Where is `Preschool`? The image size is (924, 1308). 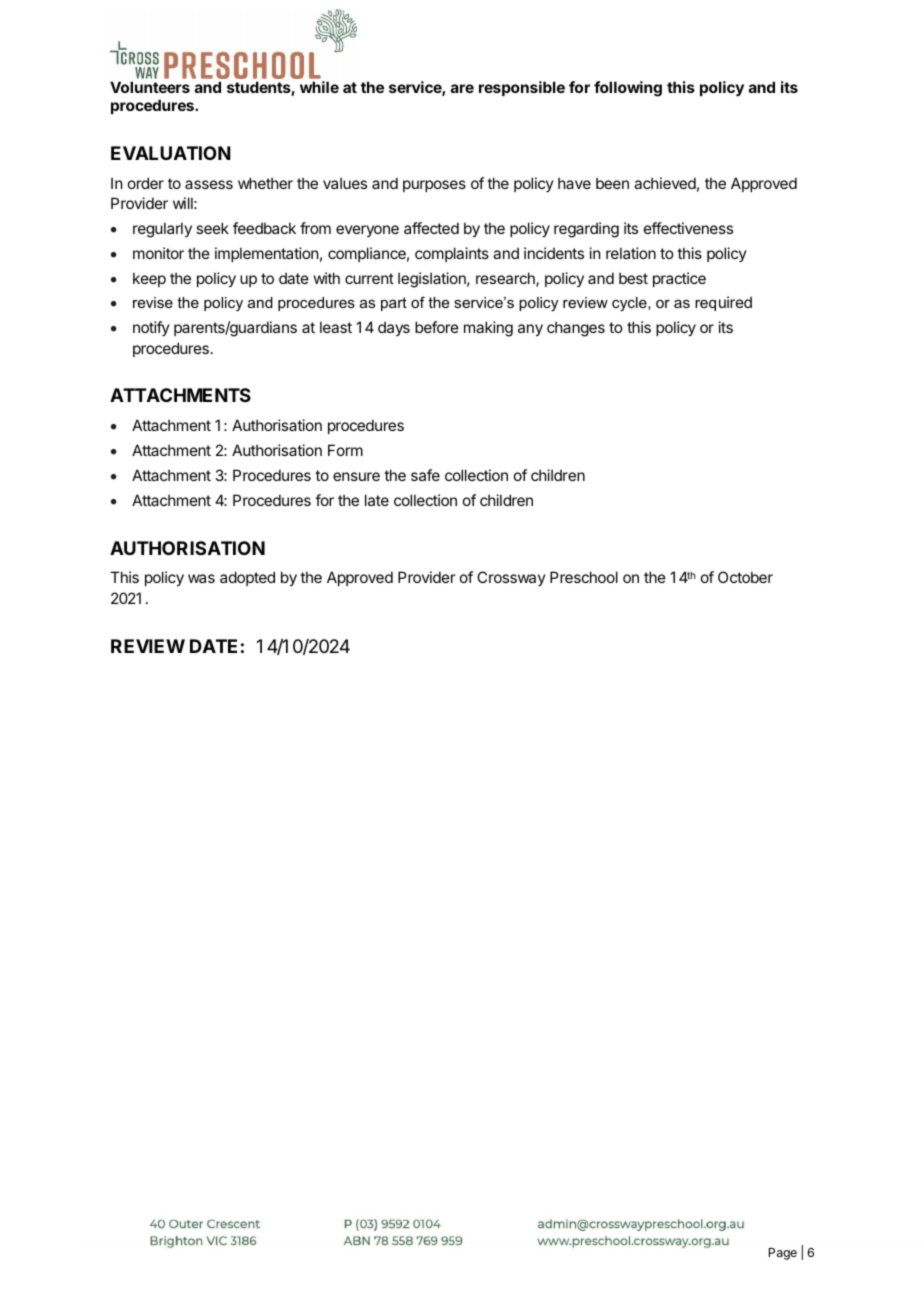
Preschool is located at coordinates (584, 577).
